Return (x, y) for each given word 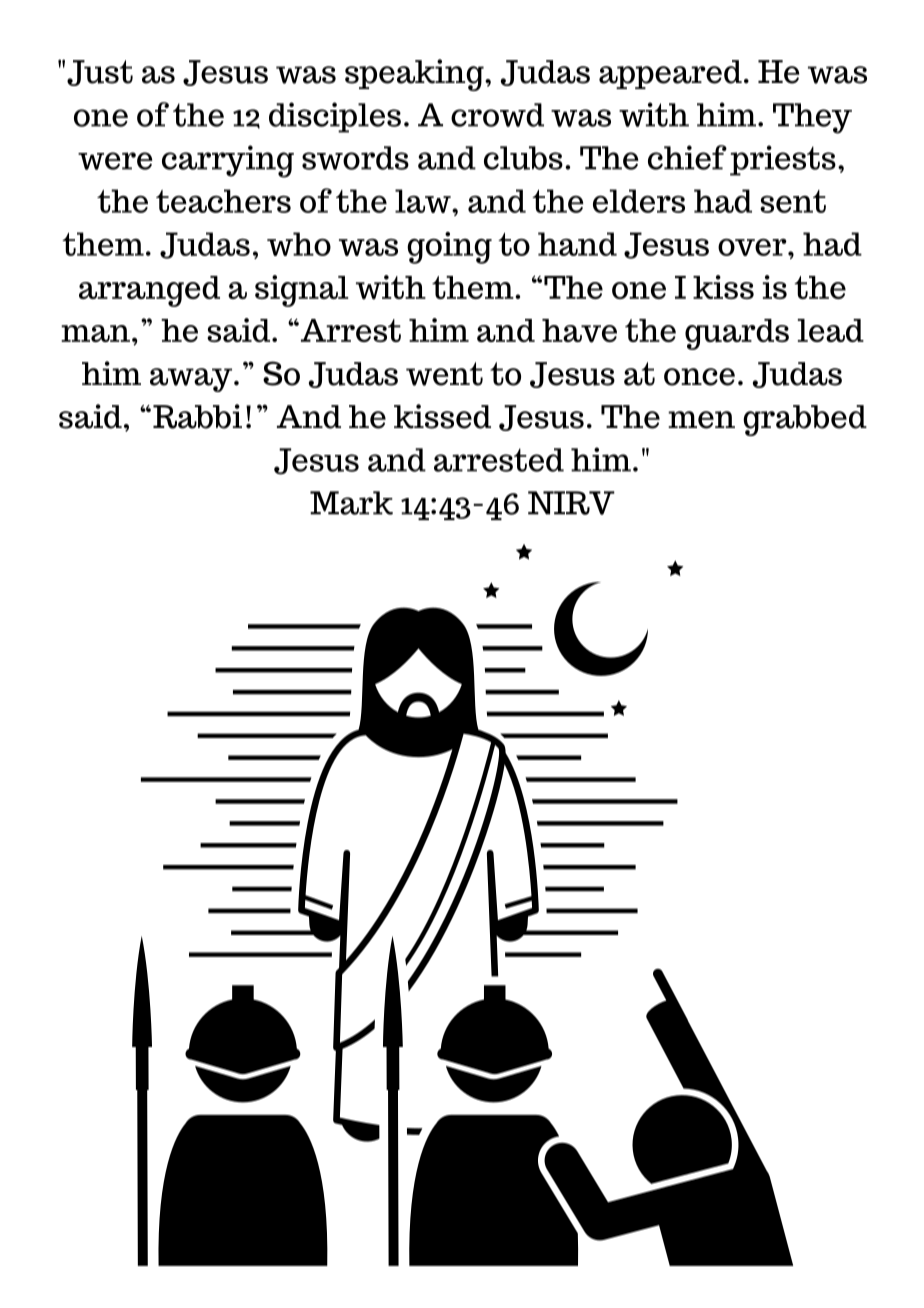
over (753, 247)
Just (100, 73)
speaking (415, 75)
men (701, 420)
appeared (670, 74)
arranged (149, 291)
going (449, 248)
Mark (351, 503)
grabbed (805, 420)
